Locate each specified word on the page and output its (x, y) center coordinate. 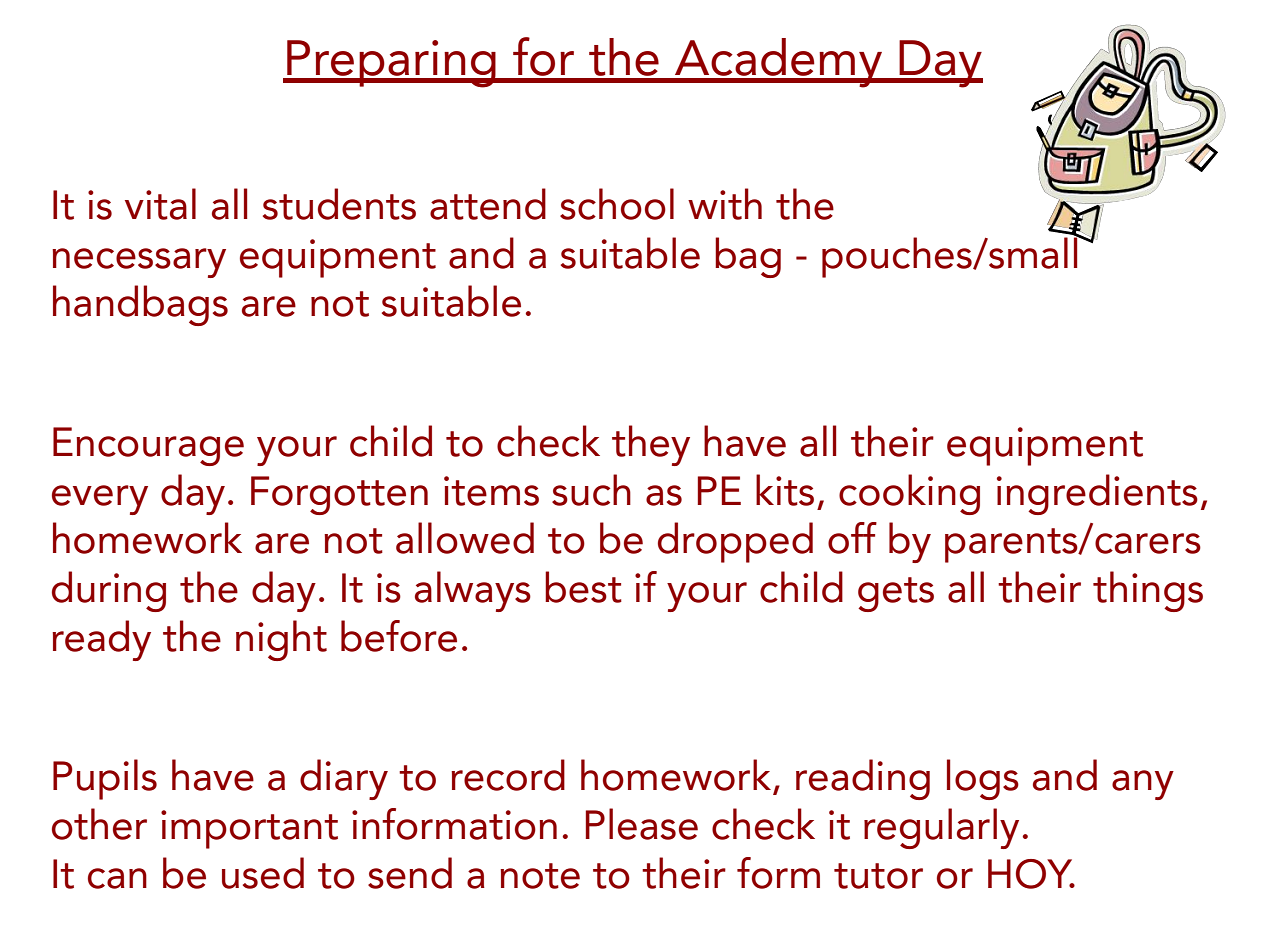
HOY (1031, 874)
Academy (779, 63)
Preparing (391, 64)
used (263, 873)
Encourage (148, 446)
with (725, 204)
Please (642, 824)
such (591, 490)
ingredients (1097, 494)
